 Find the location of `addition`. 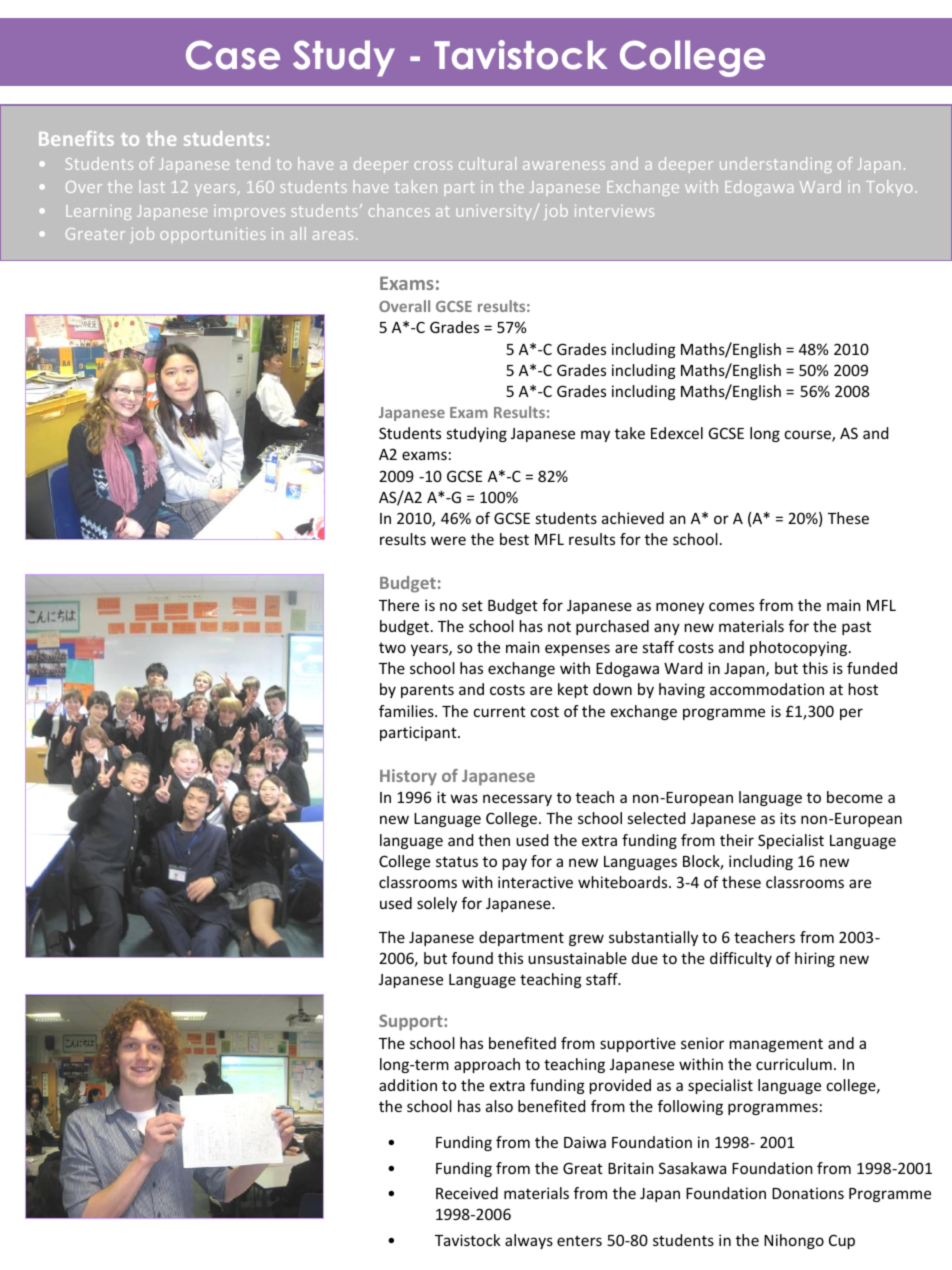

addition is located at coordinates (408, 1085).
